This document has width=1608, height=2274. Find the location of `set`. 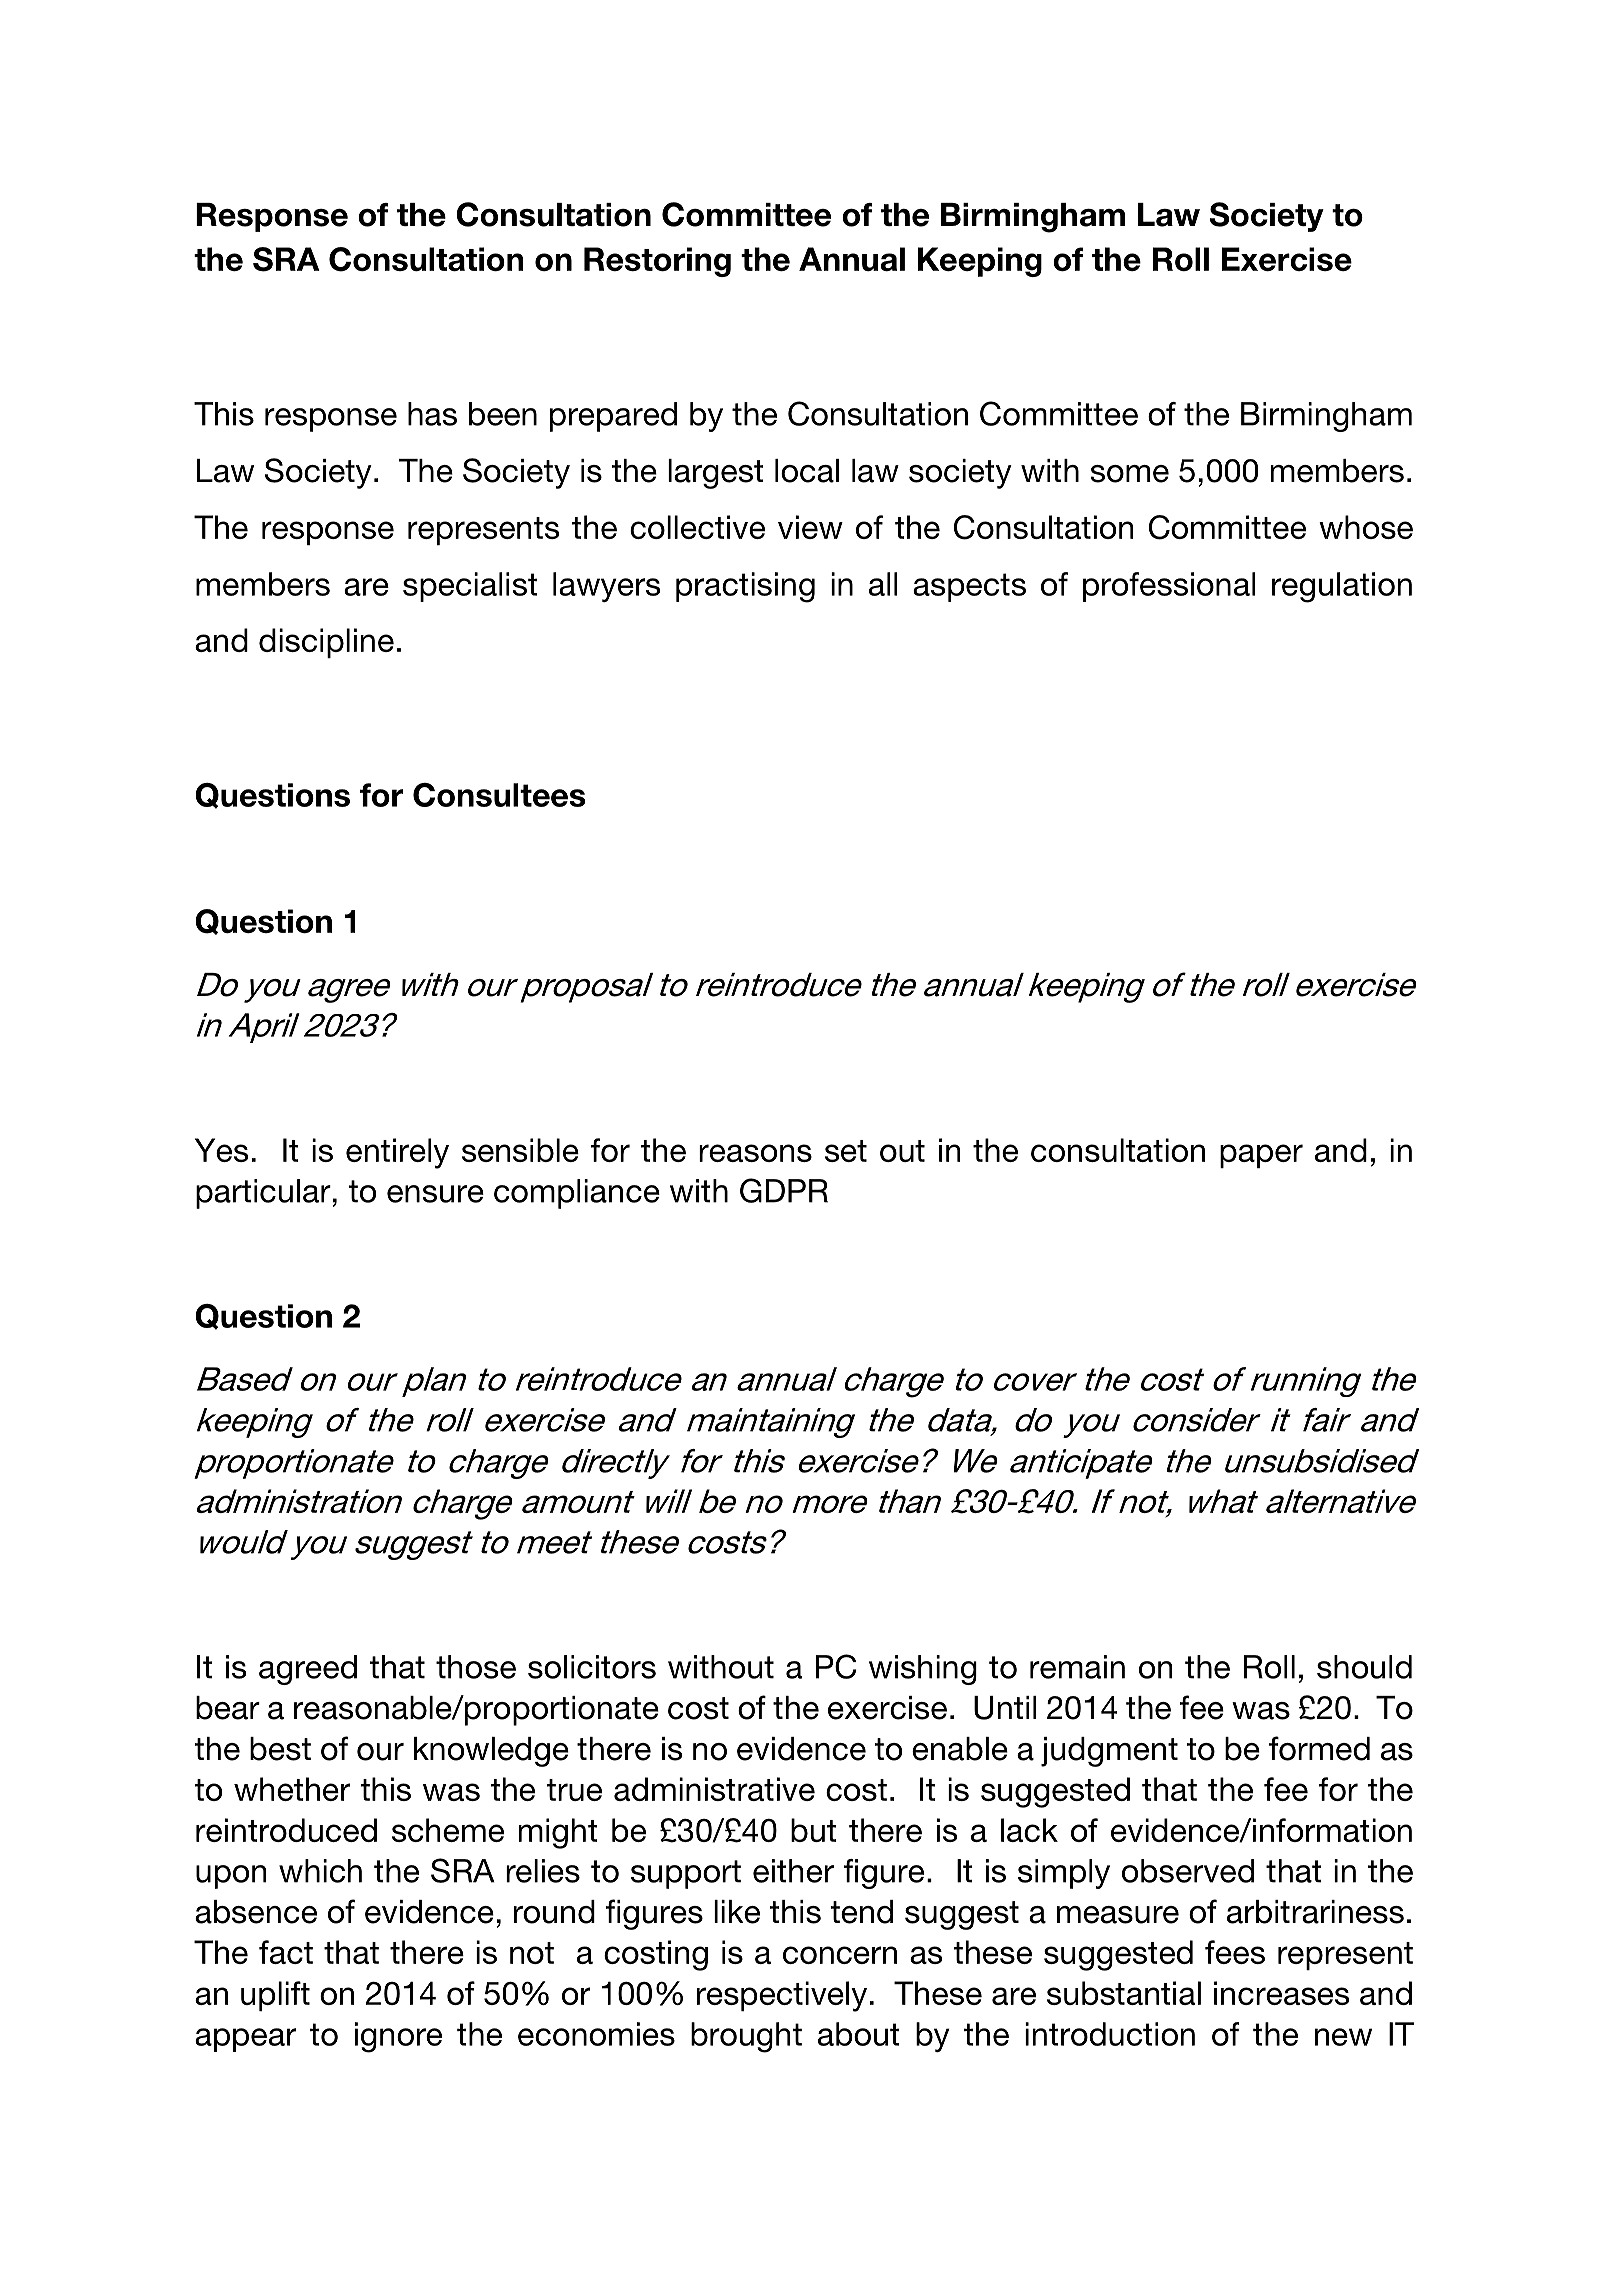

set is located at coordinates (846, 1151).
